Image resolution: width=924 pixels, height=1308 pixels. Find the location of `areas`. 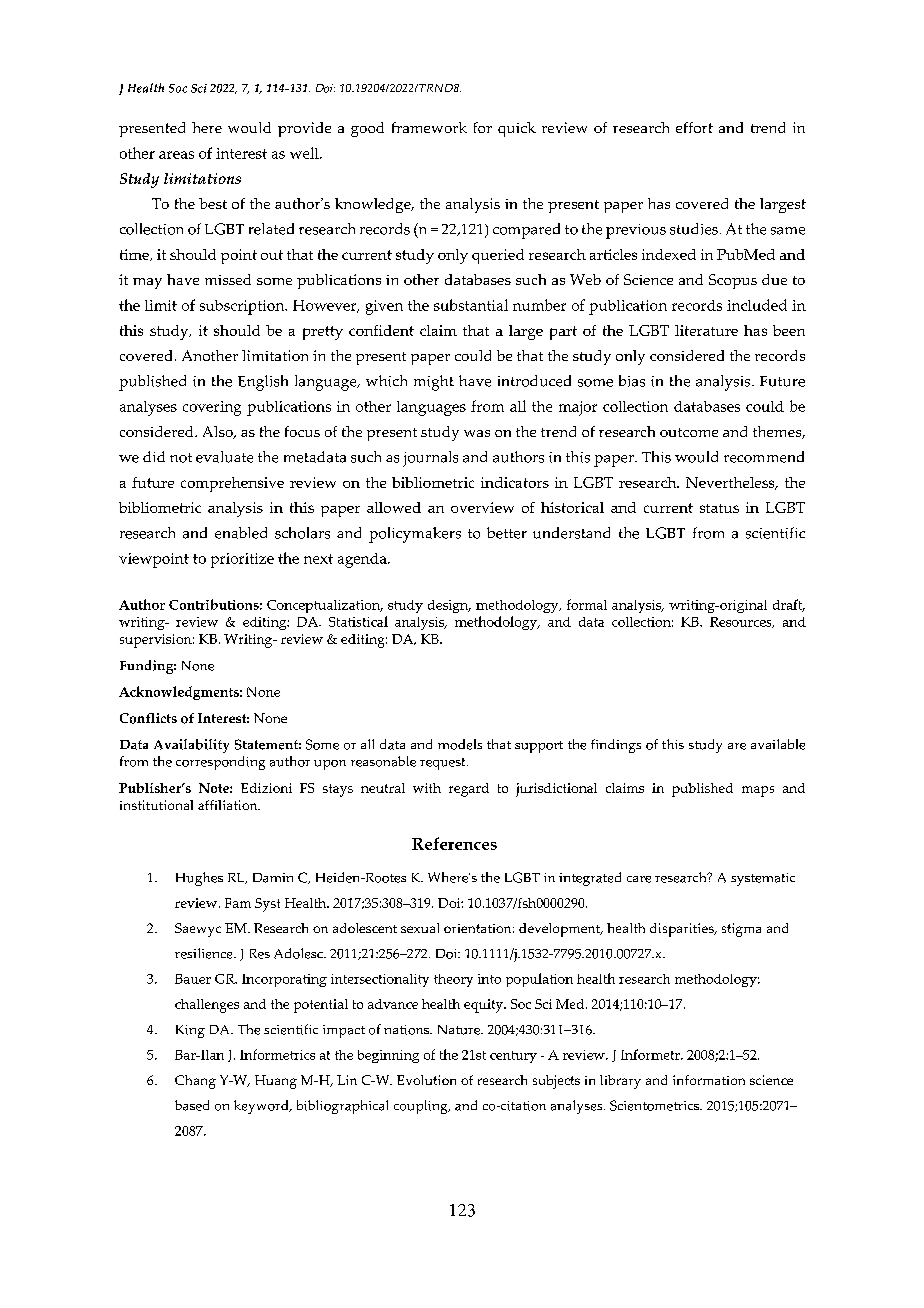

areas is located at coordinates (176, 155).
